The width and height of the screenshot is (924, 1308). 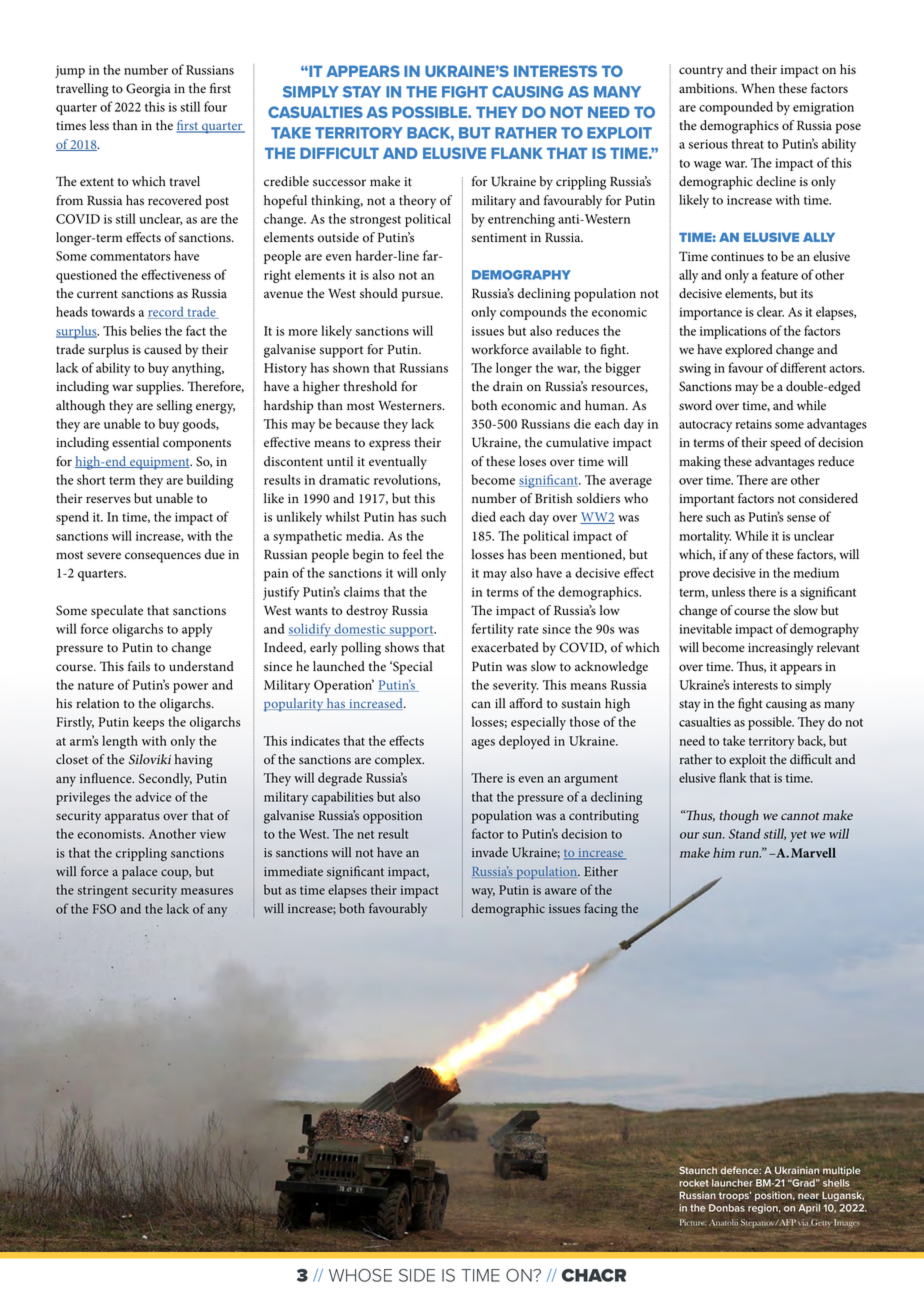 I want to click on WHOSE, so click(x=360, y=1275).
